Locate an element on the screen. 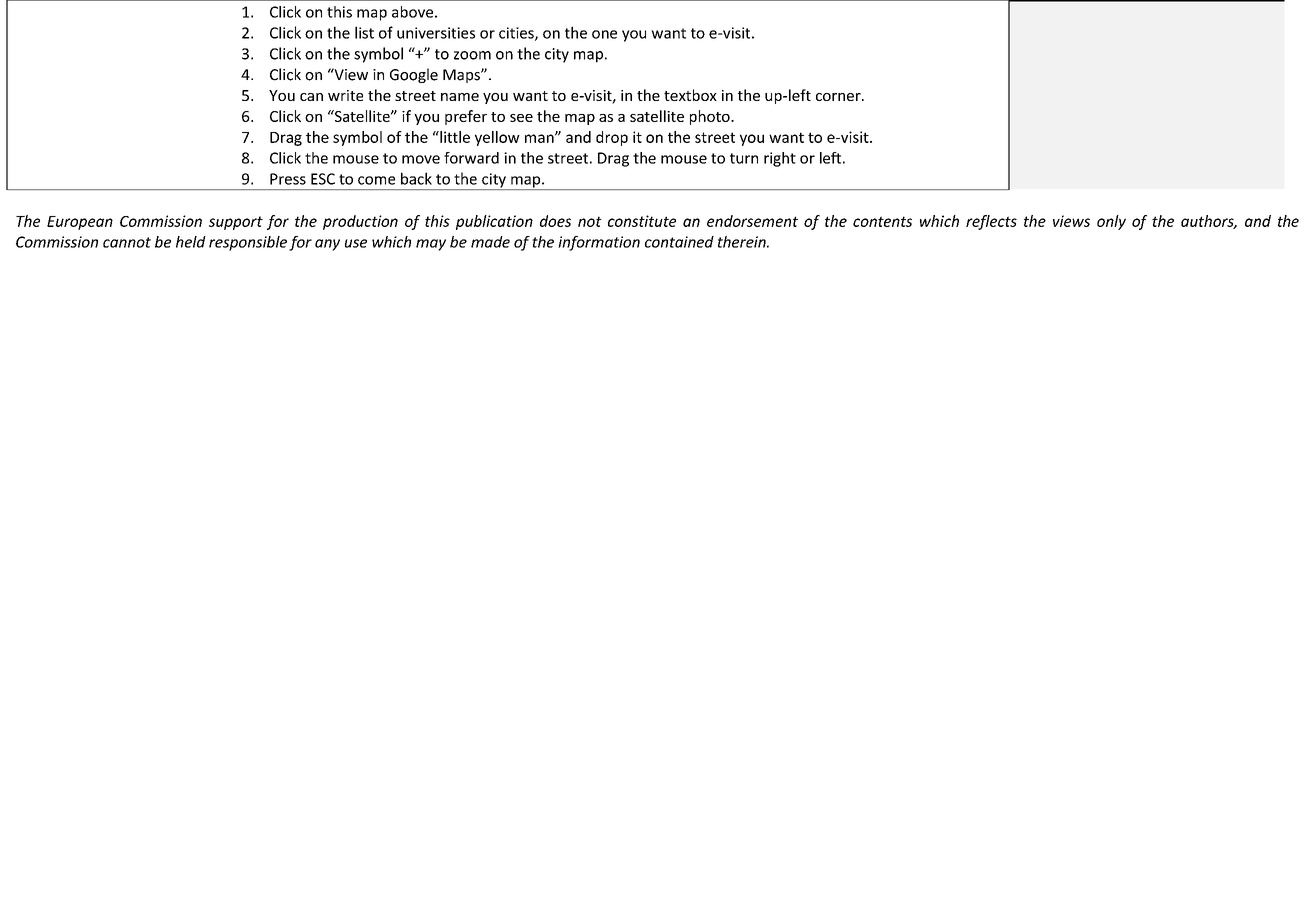  textbox is located at coordinates (690, 95).
